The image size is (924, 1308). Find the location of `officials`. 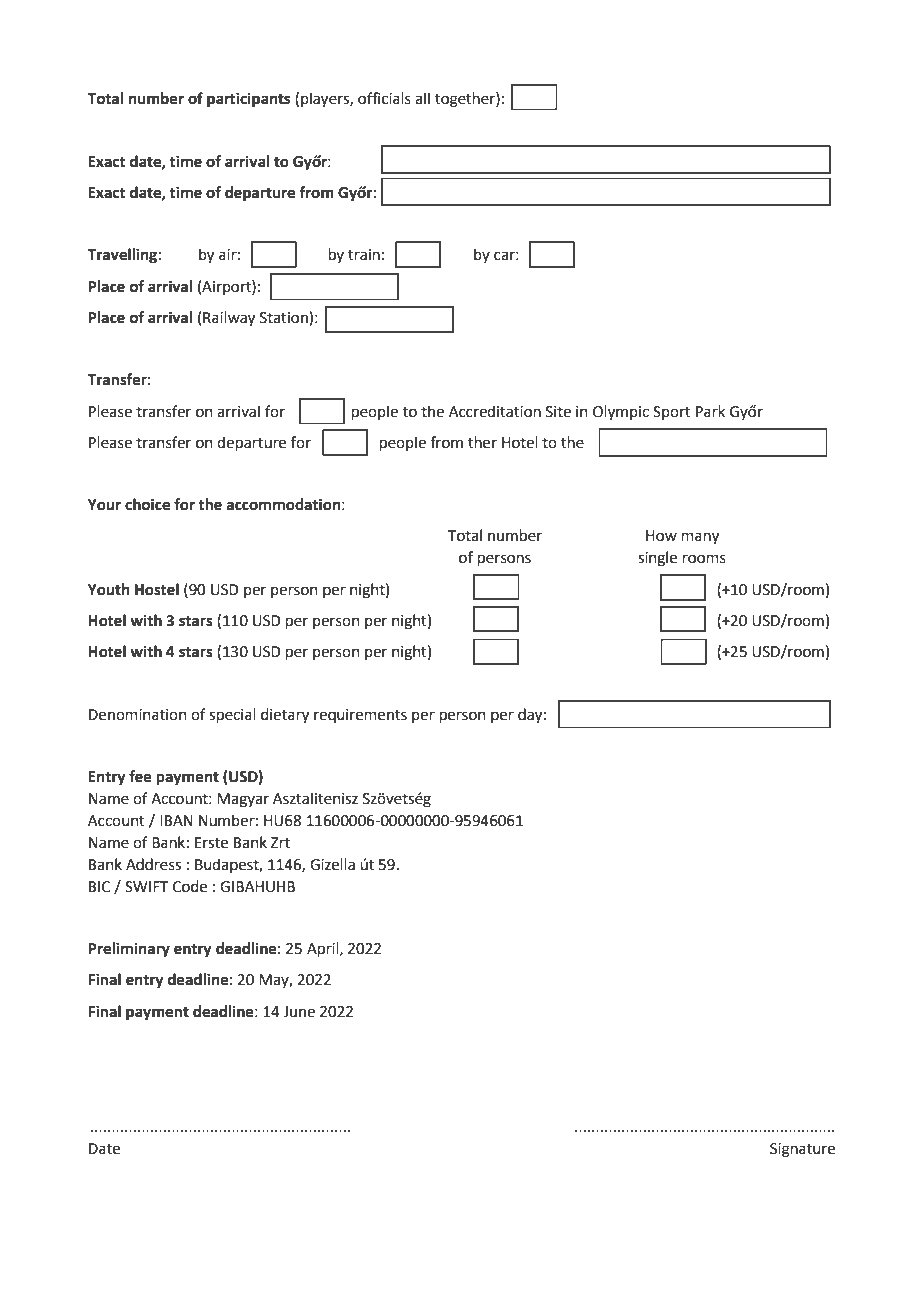

officials is located at coordinates (384, 98).
